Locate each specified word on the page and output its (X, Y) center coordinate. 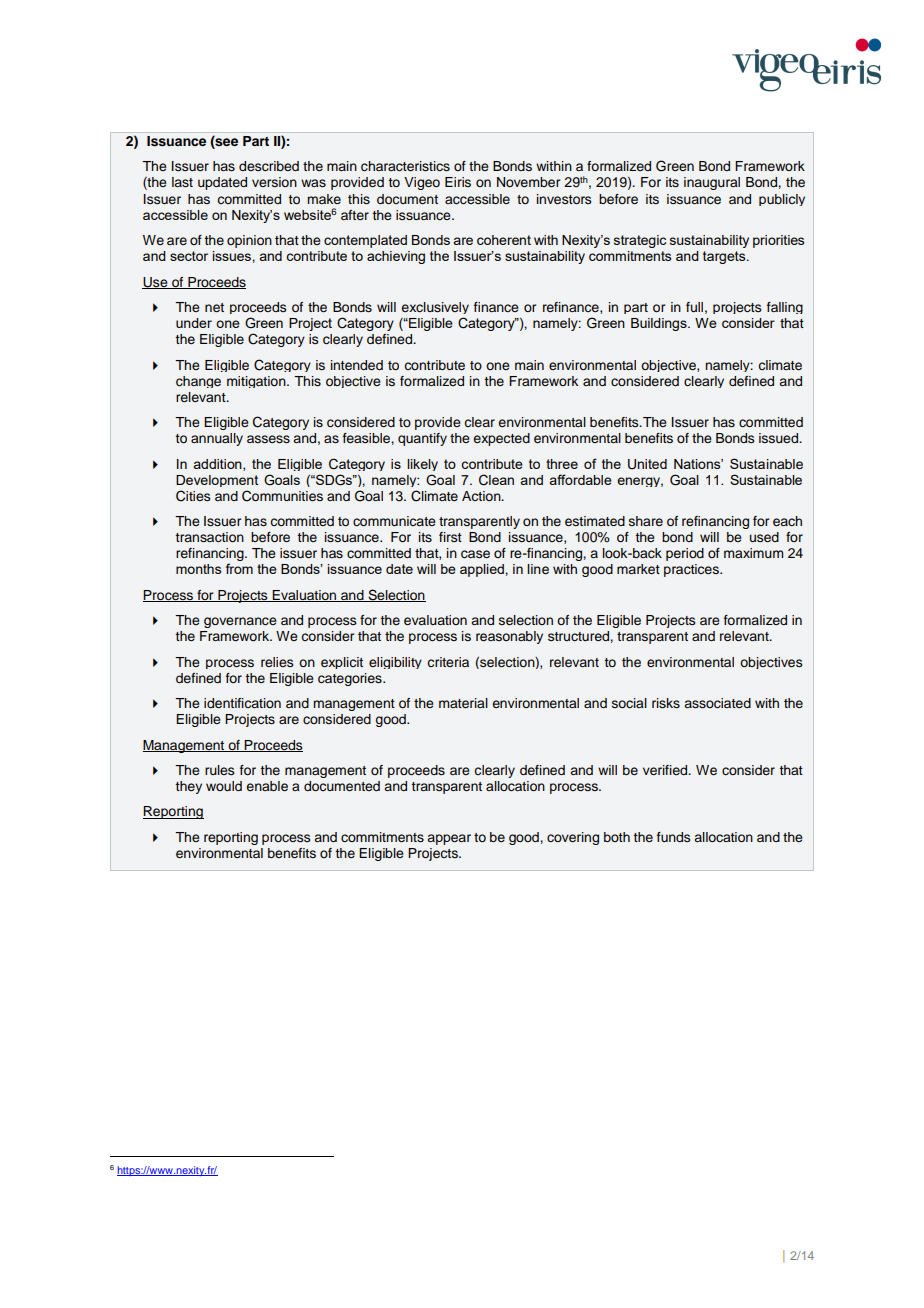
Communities (282, 496)
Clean (496, 480)
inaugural (712, 183)
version (274, 182)
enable (267, 786)
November (528, 182)
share (646, 521)
